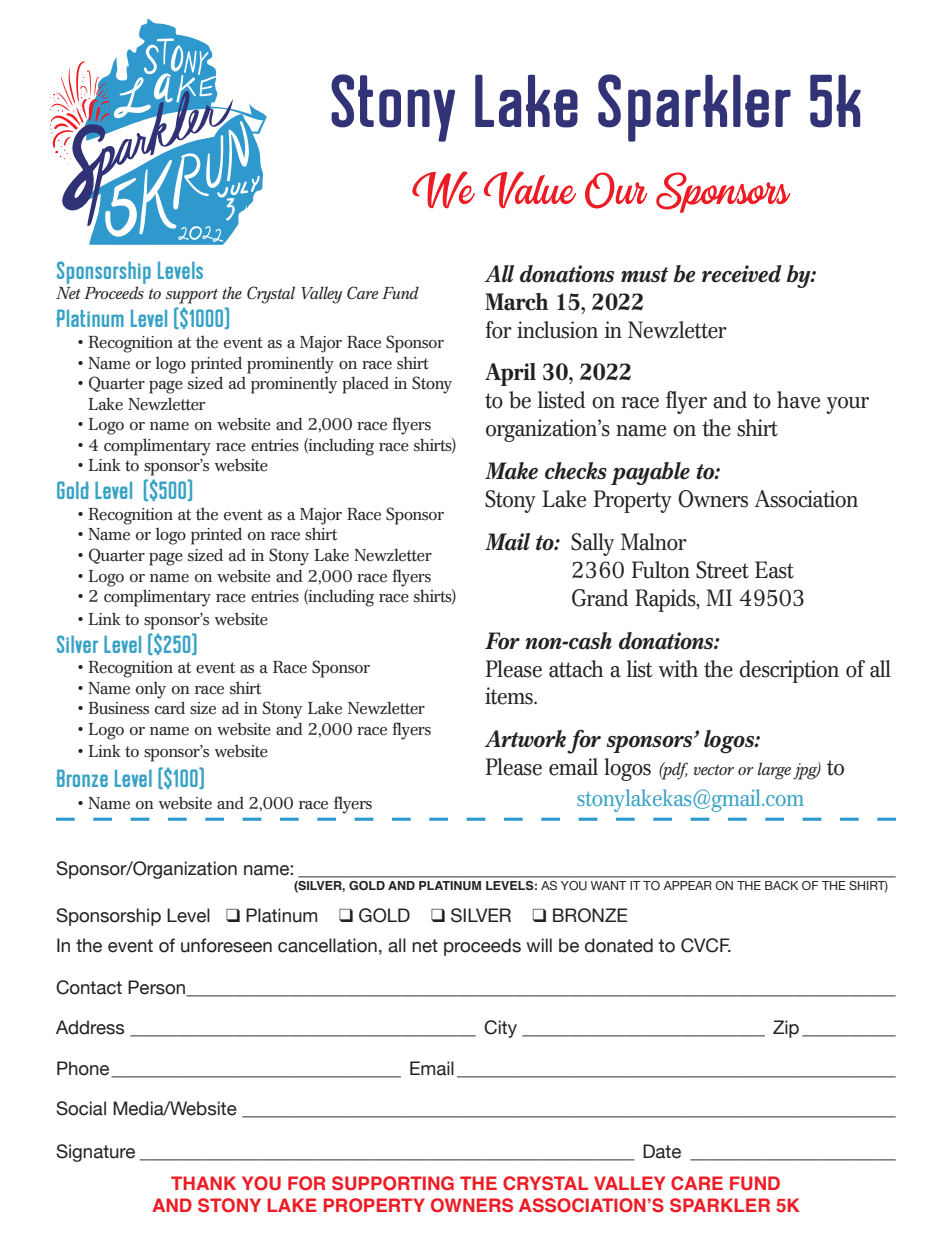 This screenshot has width=952, height=1233. What do you see at coordinates (720, 1205) in the screenshot?
I see `SPARKLER` at bounding box center [720, 1205].
